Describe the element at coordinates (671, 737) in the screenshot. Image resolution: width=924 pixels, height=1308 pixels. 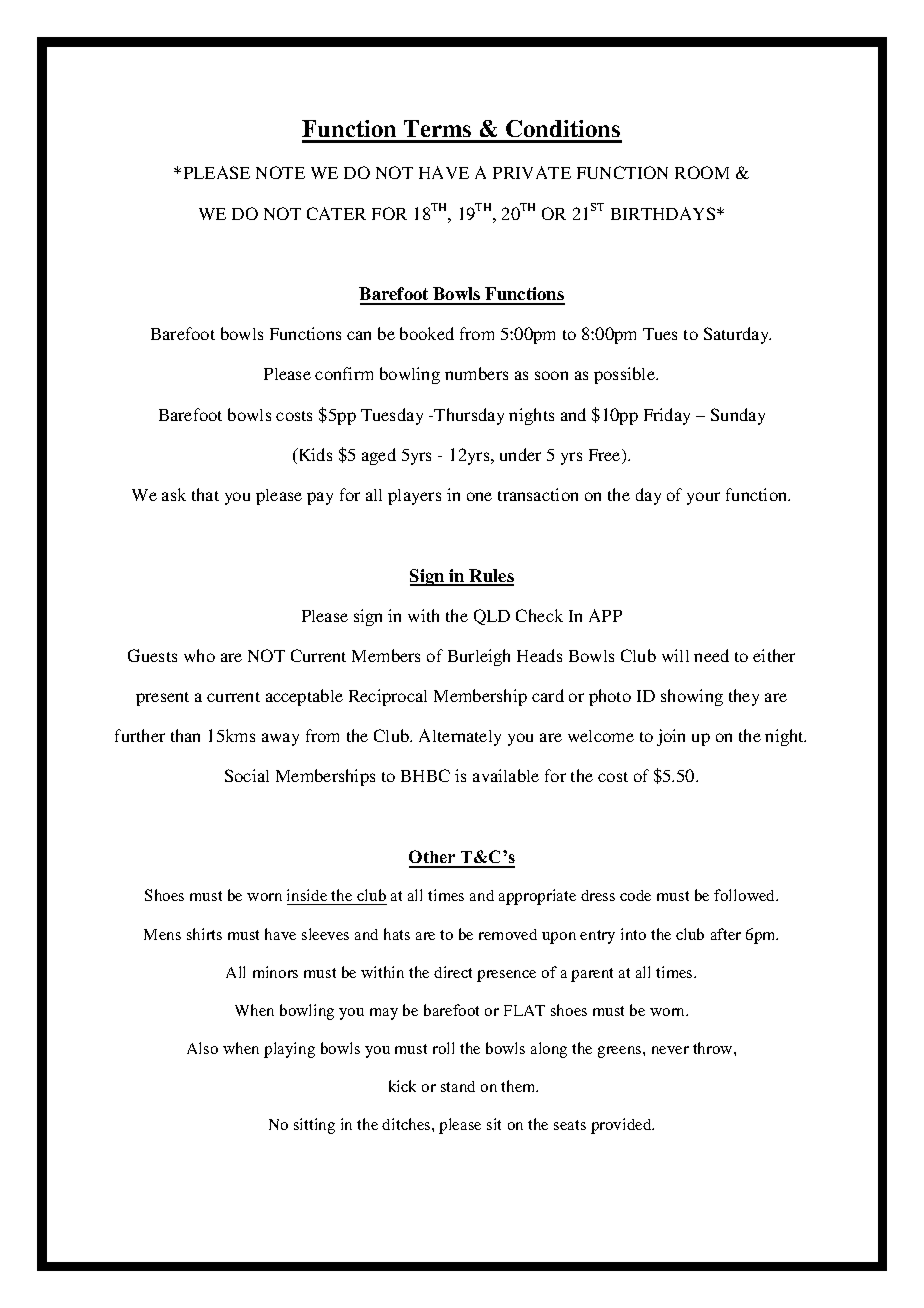
I see `join` at that location.
